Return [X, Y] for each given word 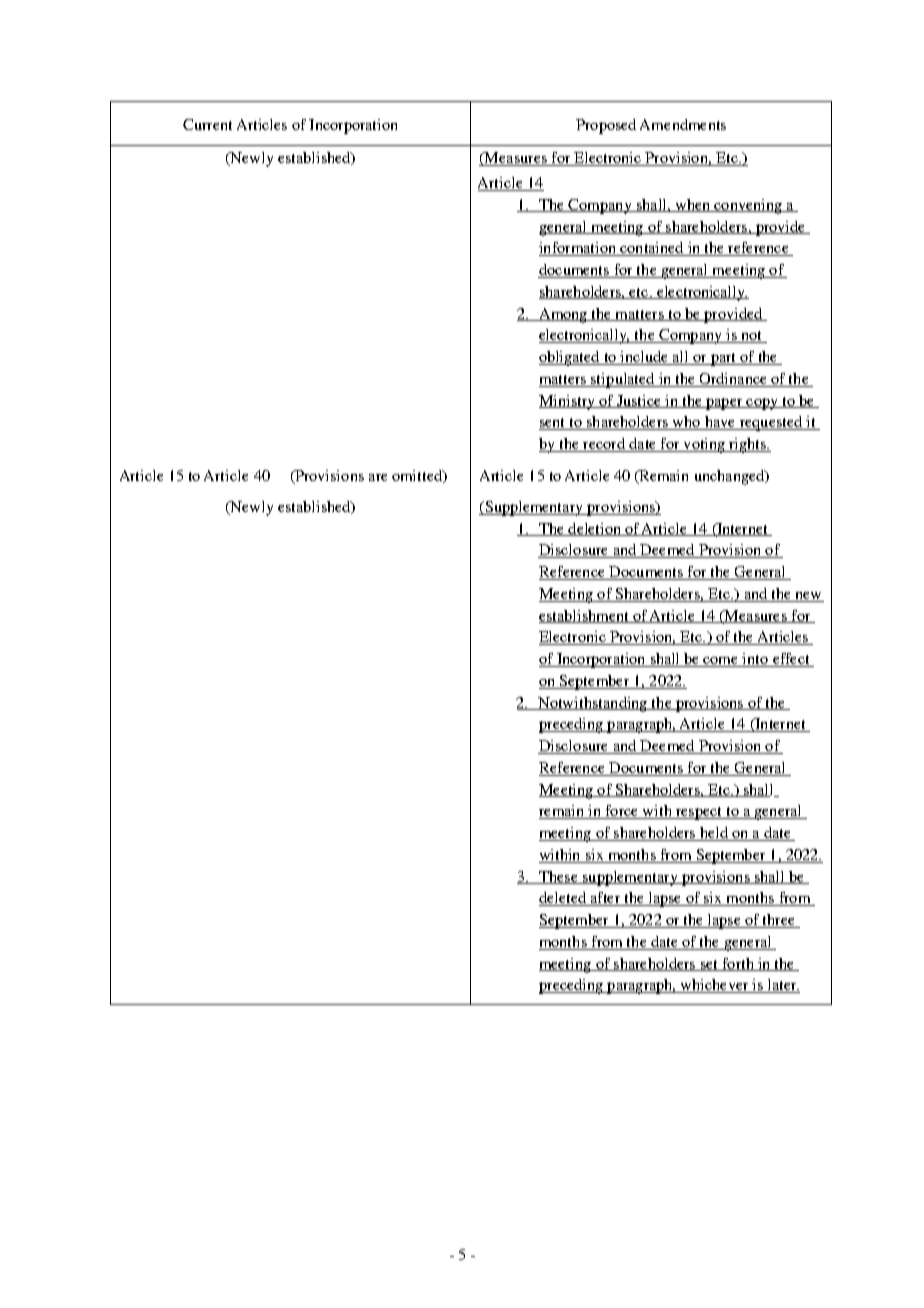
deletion [594, 529]
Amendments [683, 124]
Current [207, 124]
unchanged [731, 477]
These [558, 877]
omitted [418, 476]
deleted [563, 899]
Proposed [606, 126]
